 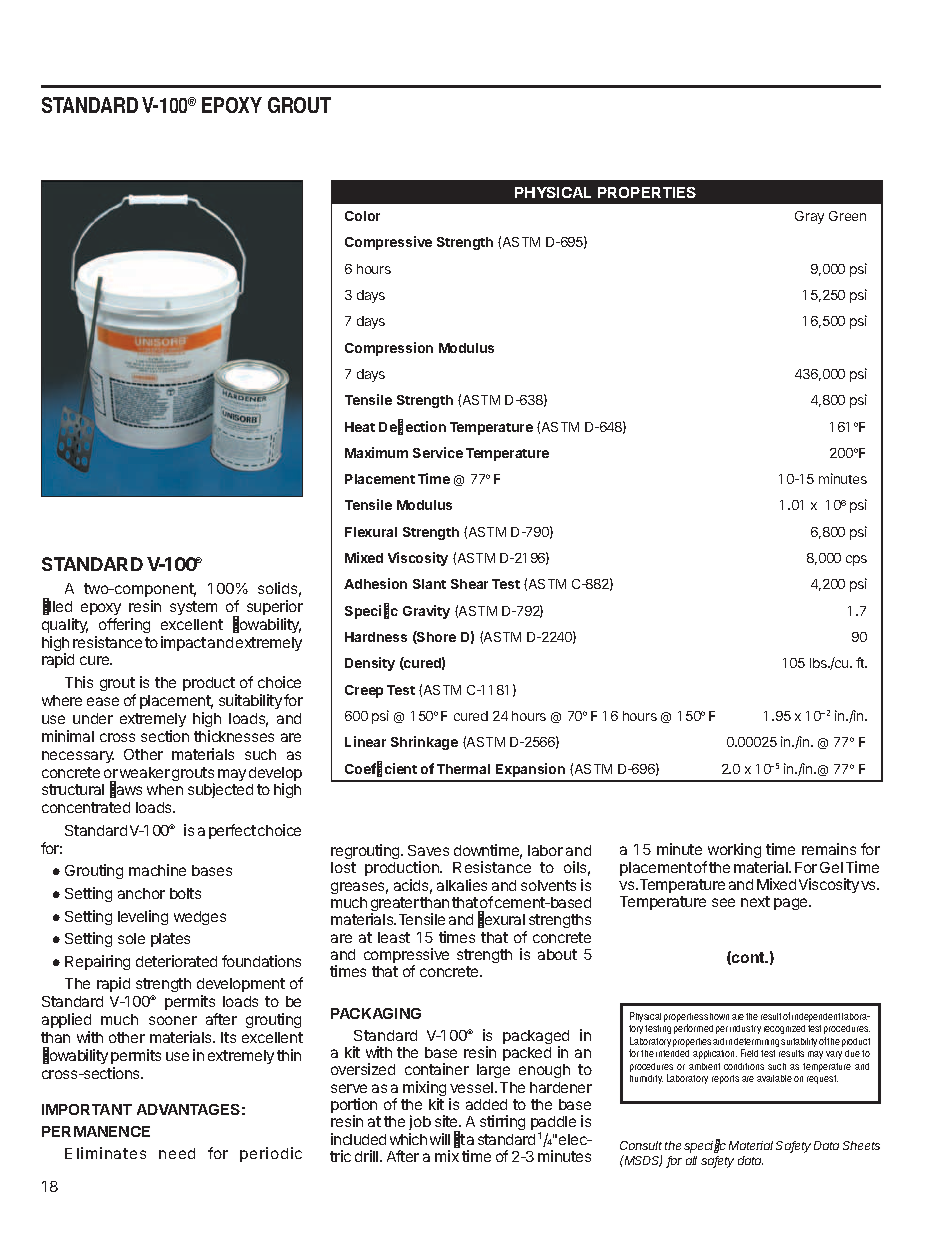 I want to click on need, so click(x=177, y=1153).
